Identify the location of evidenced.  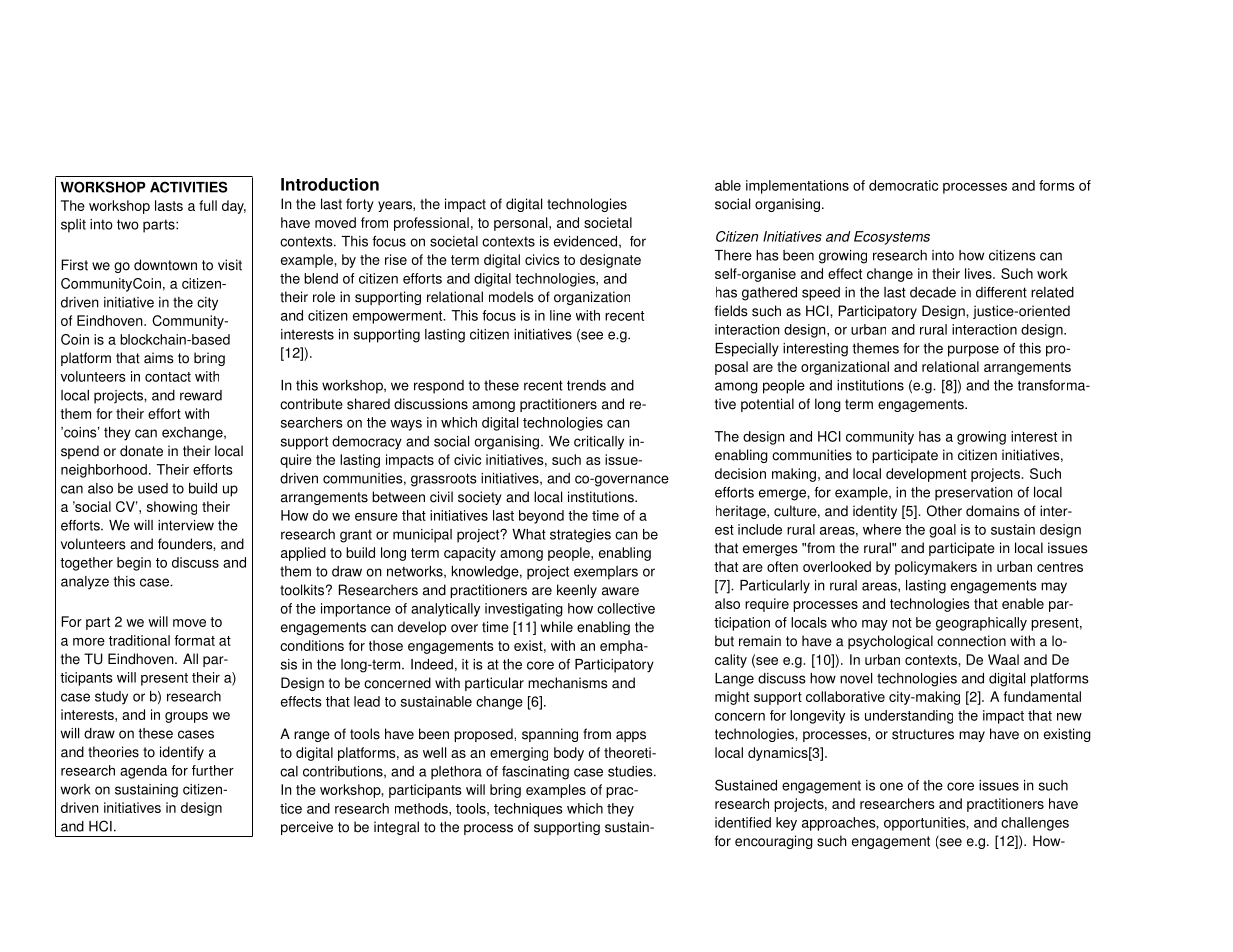
(585, 241).
